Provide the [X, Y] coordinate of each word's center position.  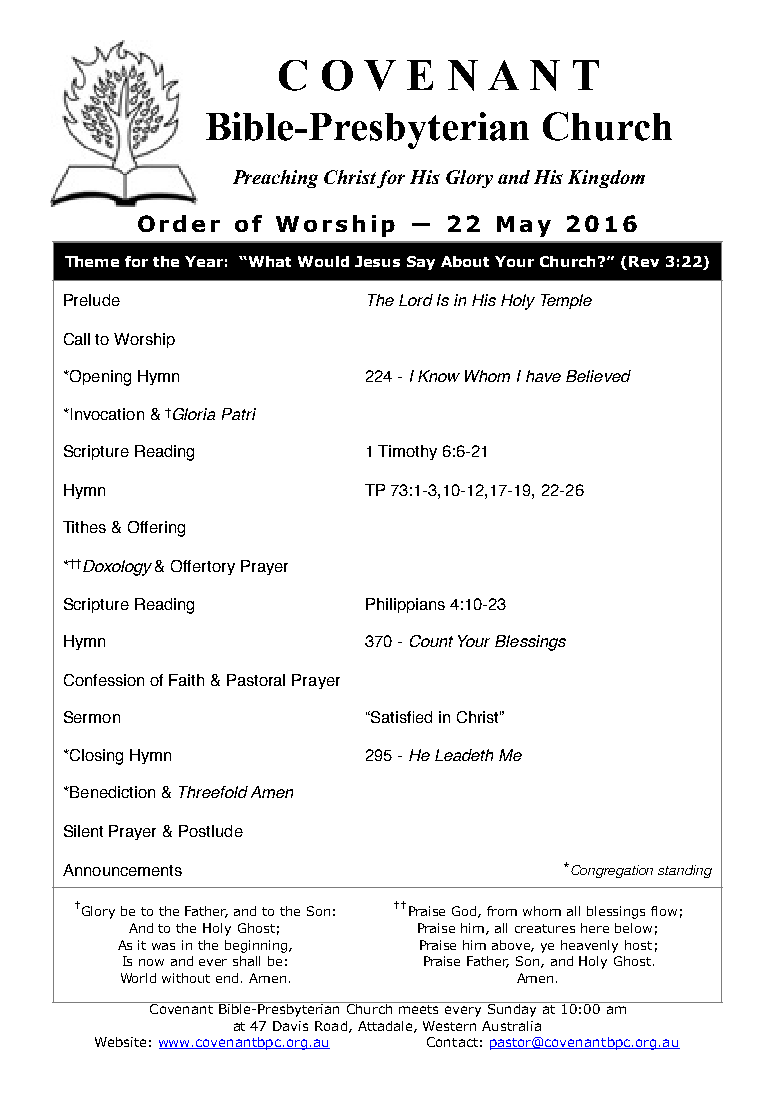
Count [431, 641]
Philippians [405, 605]
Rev [644, 261]
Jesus [377, 261]
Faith [186, 680]
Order [179, 223]
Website [120, 1042]
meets [420, 1008]
